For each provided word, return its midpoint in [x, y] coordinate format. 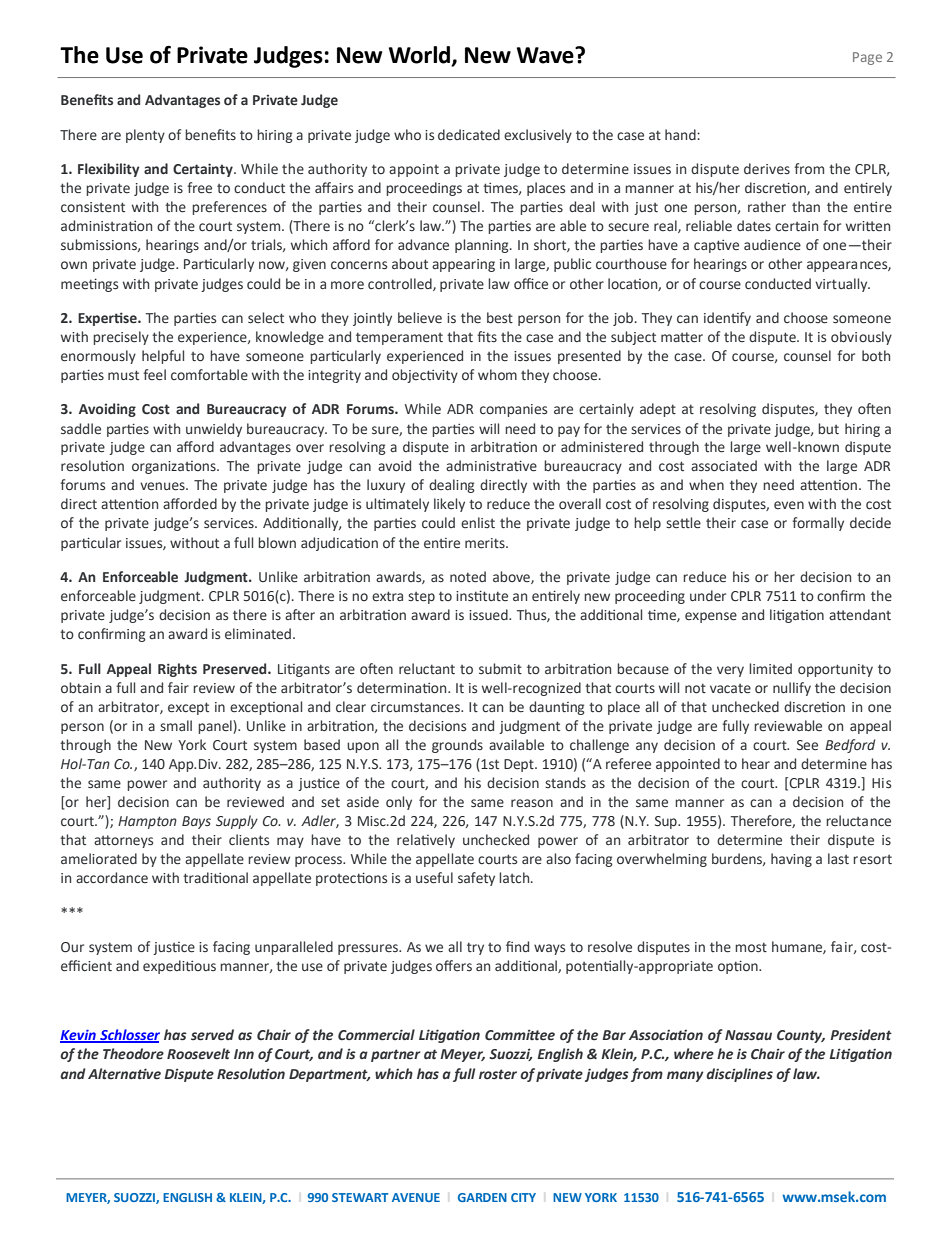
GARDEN [482, 1197]
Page [867, 58]
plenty [145, 136]
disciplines [739, 1075]
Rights [177, 670]
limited [770, 669]
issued [489, 615]
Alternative [124, 1074]
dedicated [469, 134]
